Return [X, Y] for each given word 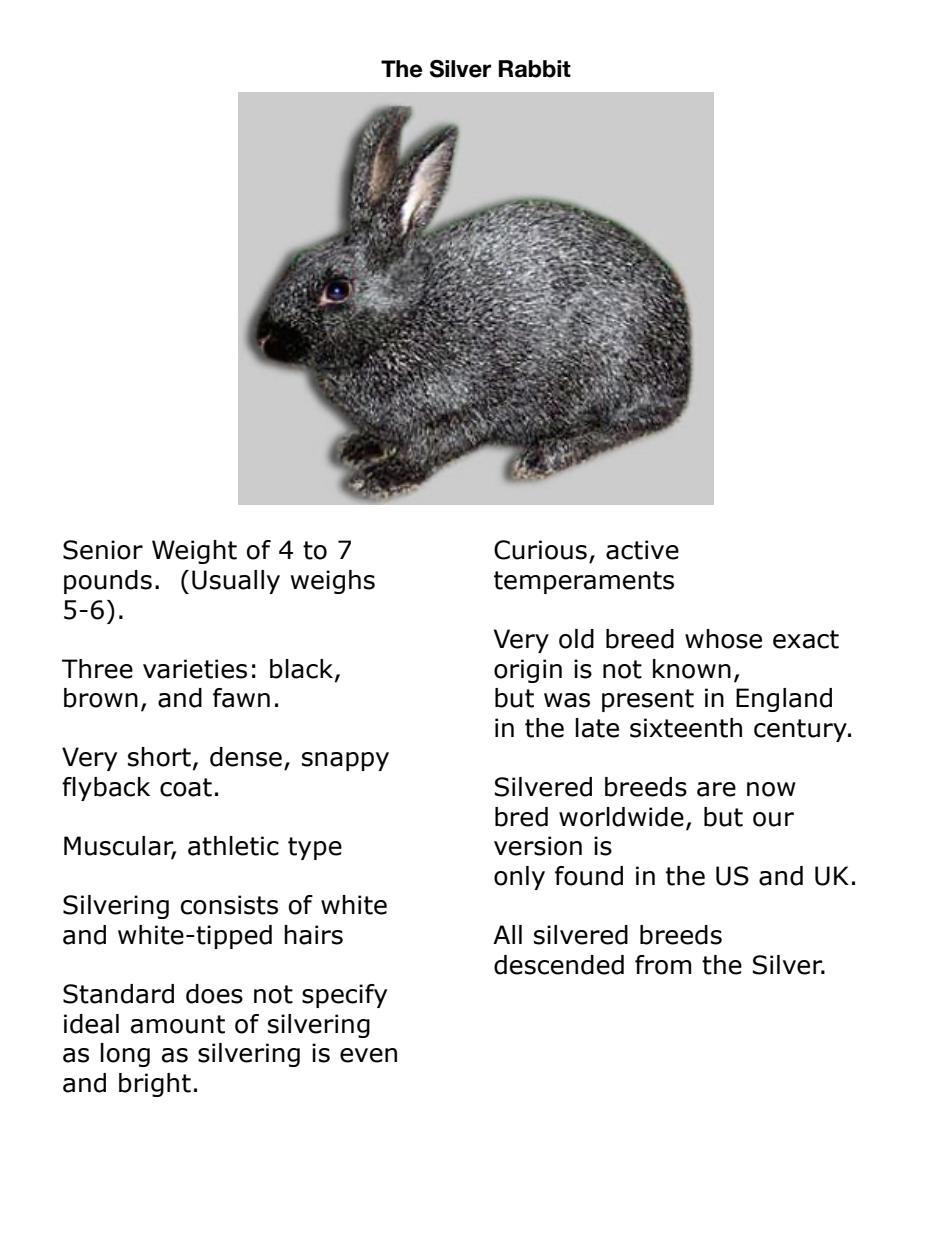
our [773, 819]
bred [521, 817]
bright [155, 1085]
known [692, 669]
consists [229, 905]
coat [186, 787]
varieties [195, 669]
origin [528, 671]
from [663, 965]
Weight [194, 552]
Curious [540, 550]
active [642, 550]
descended [559, 965]
